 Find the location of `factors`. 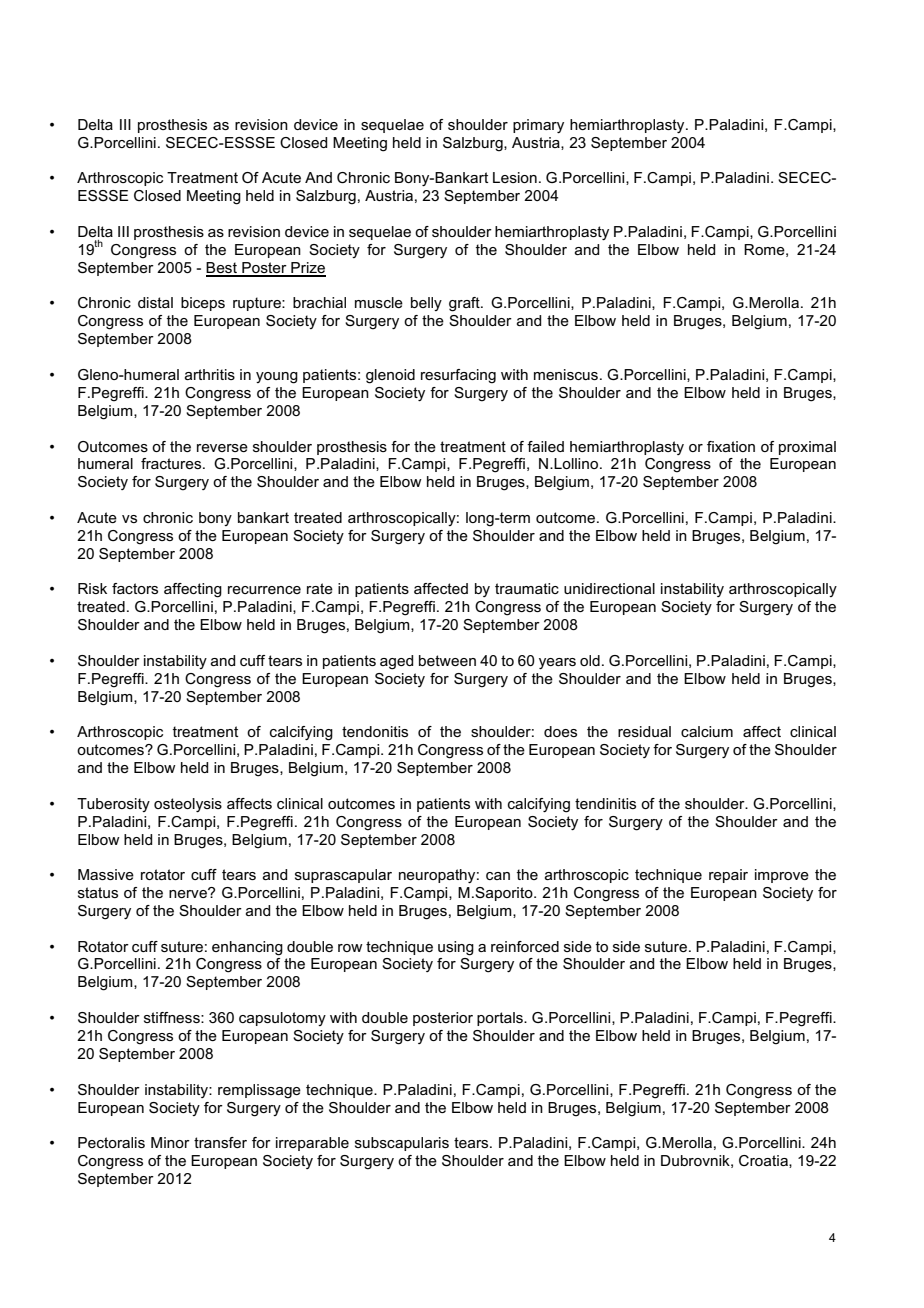

factors is located at coordinates (135, 588).
